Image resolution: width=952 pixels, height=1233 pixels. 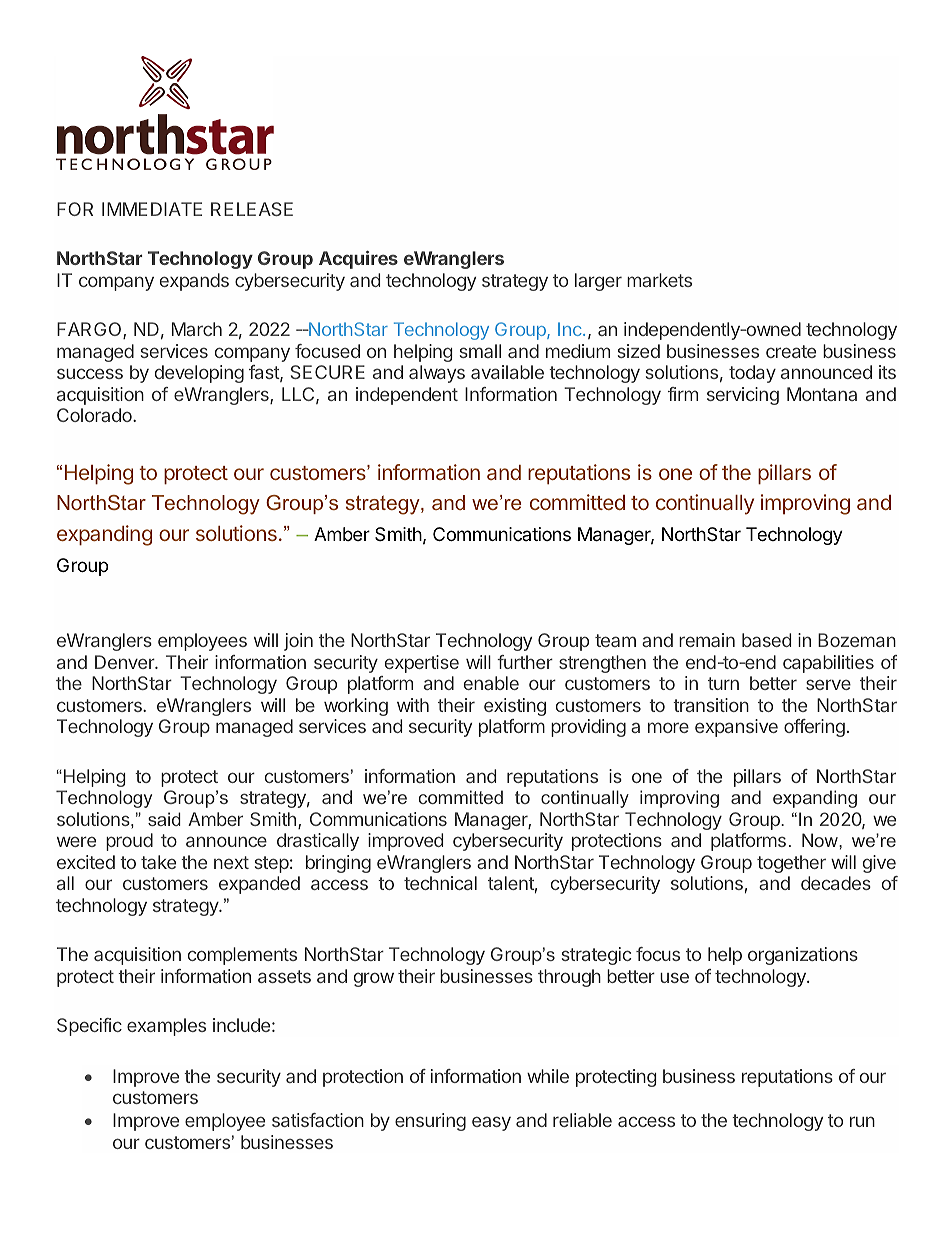 I want to click on Acquires, so click(x=358, y=260).
